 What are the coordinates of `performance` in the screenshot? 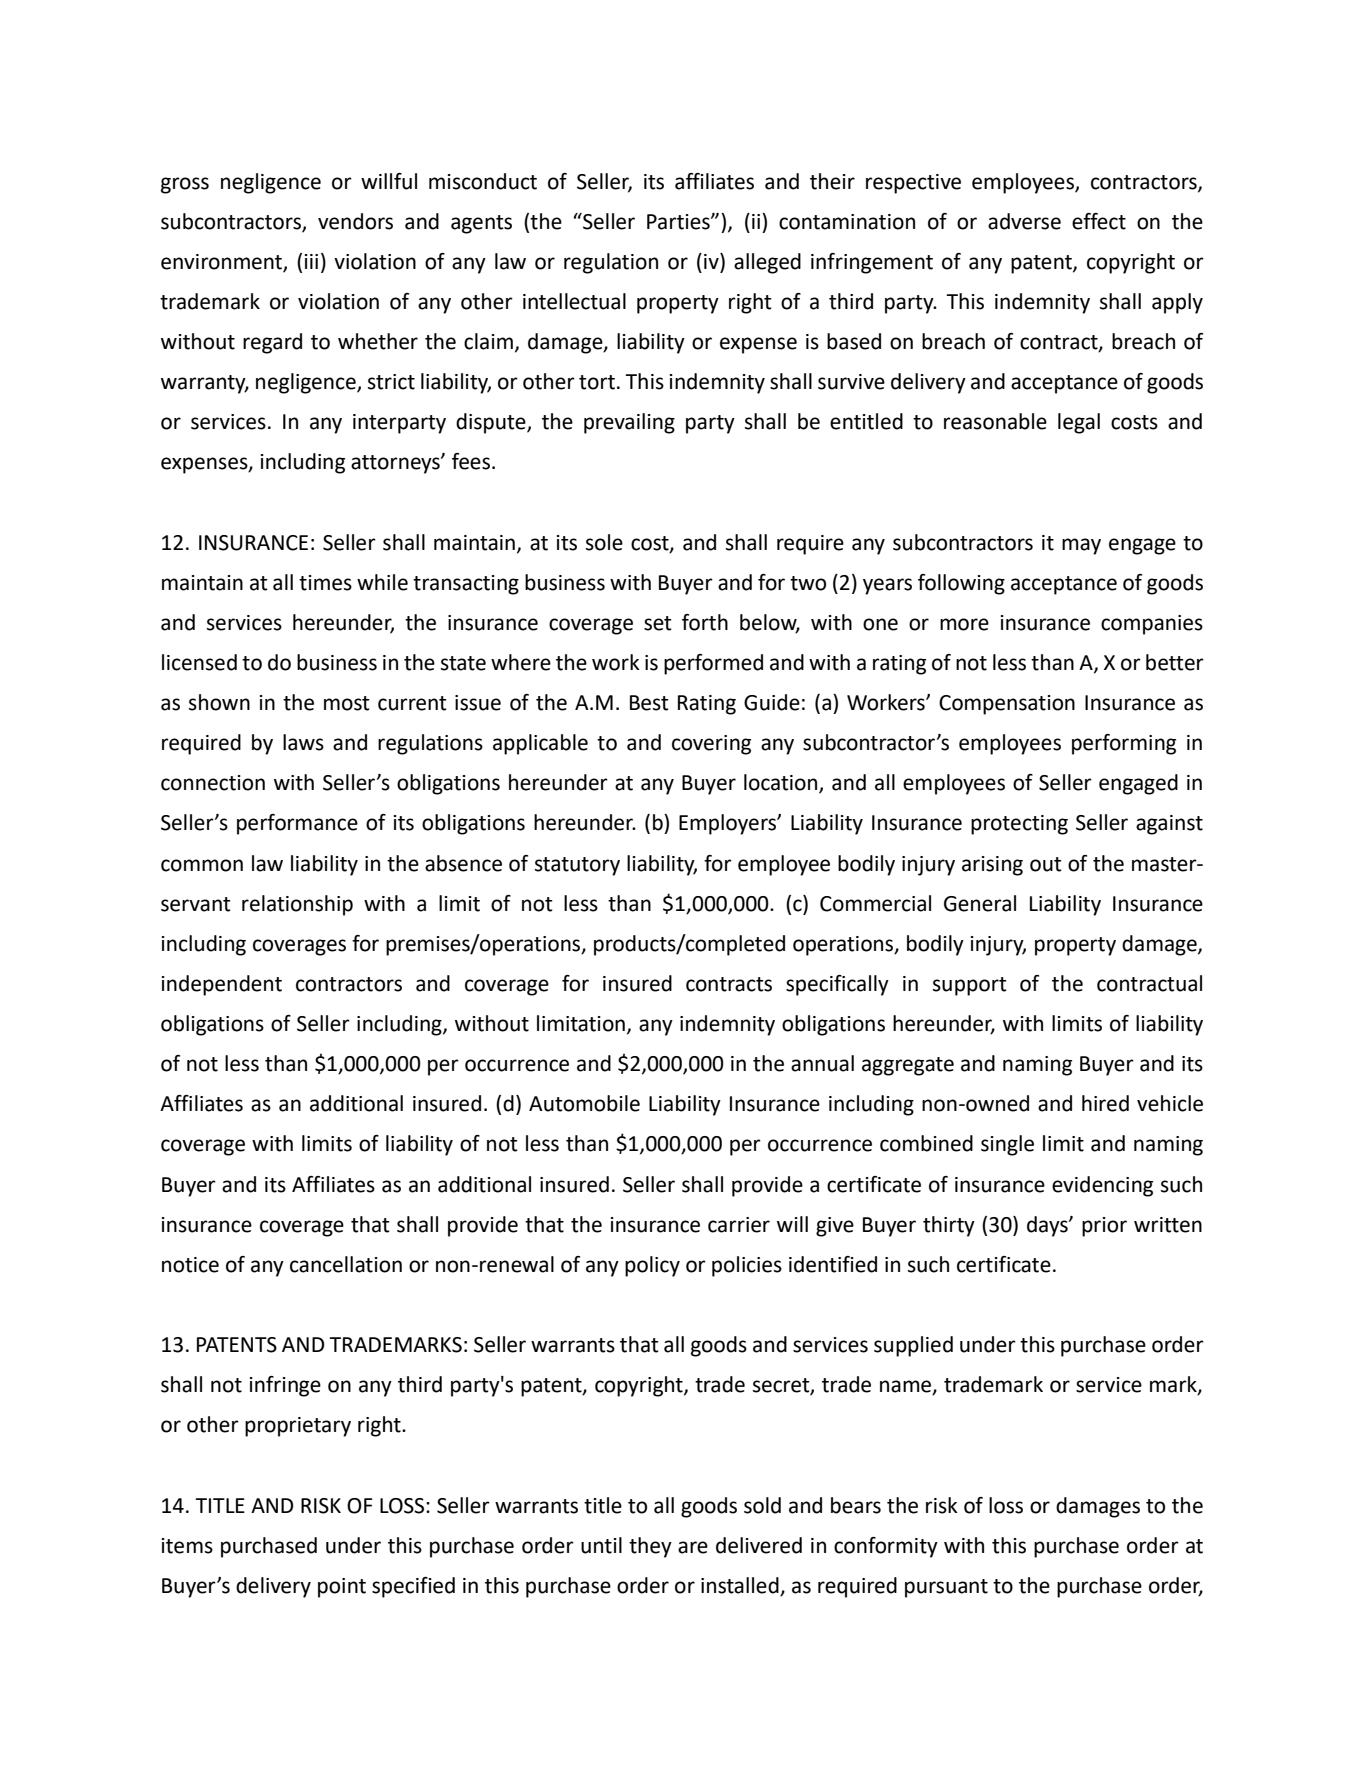 It's located at (297, 824).
